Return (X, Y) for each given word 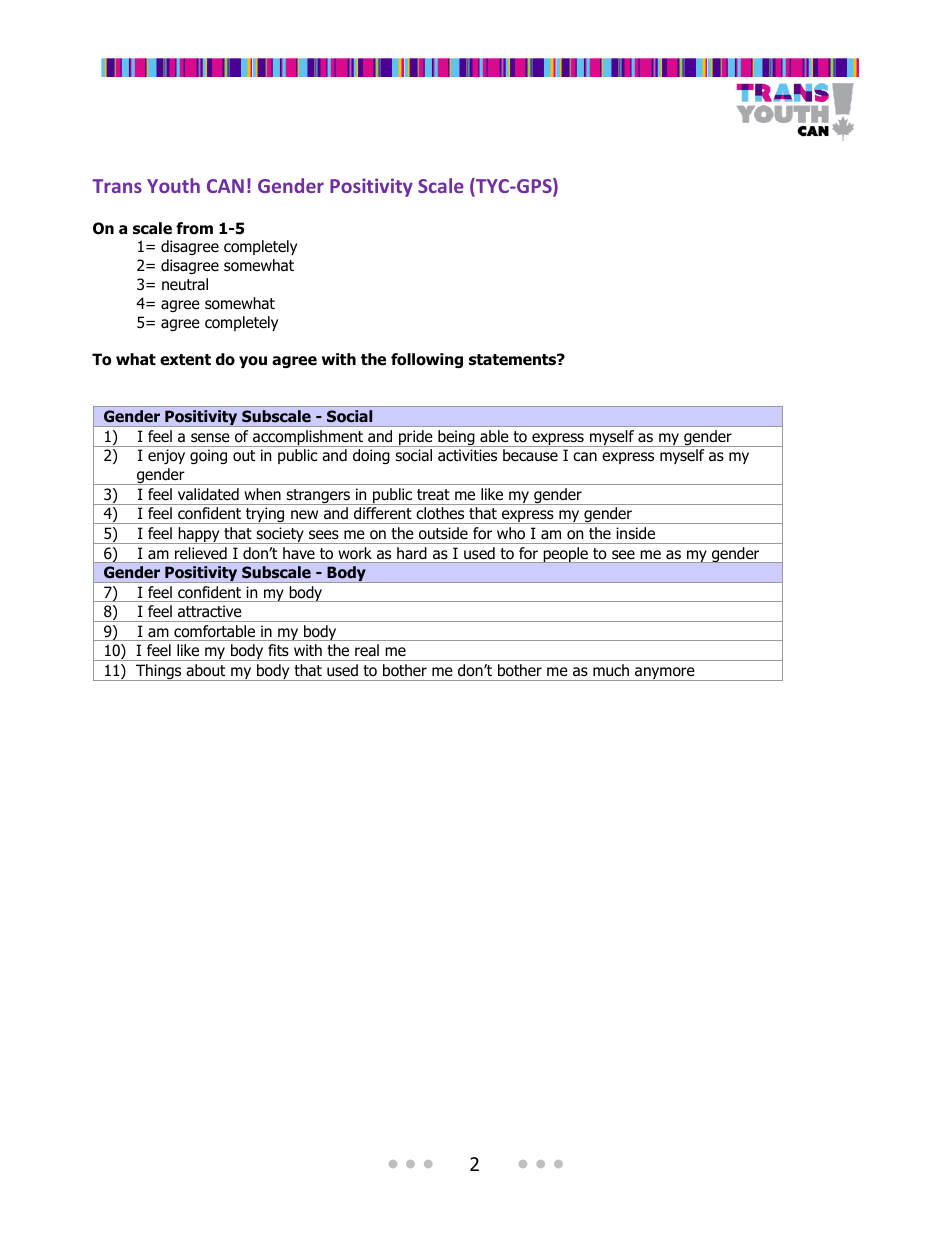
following (427, 360)
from (194, 228)
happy (199, 535)
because (530, 455)
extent (185, 360)
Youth (173, 185)
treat (433, 495)
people (565, 555)
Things (159, 672)
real (367, 650)
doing (371, 456)
